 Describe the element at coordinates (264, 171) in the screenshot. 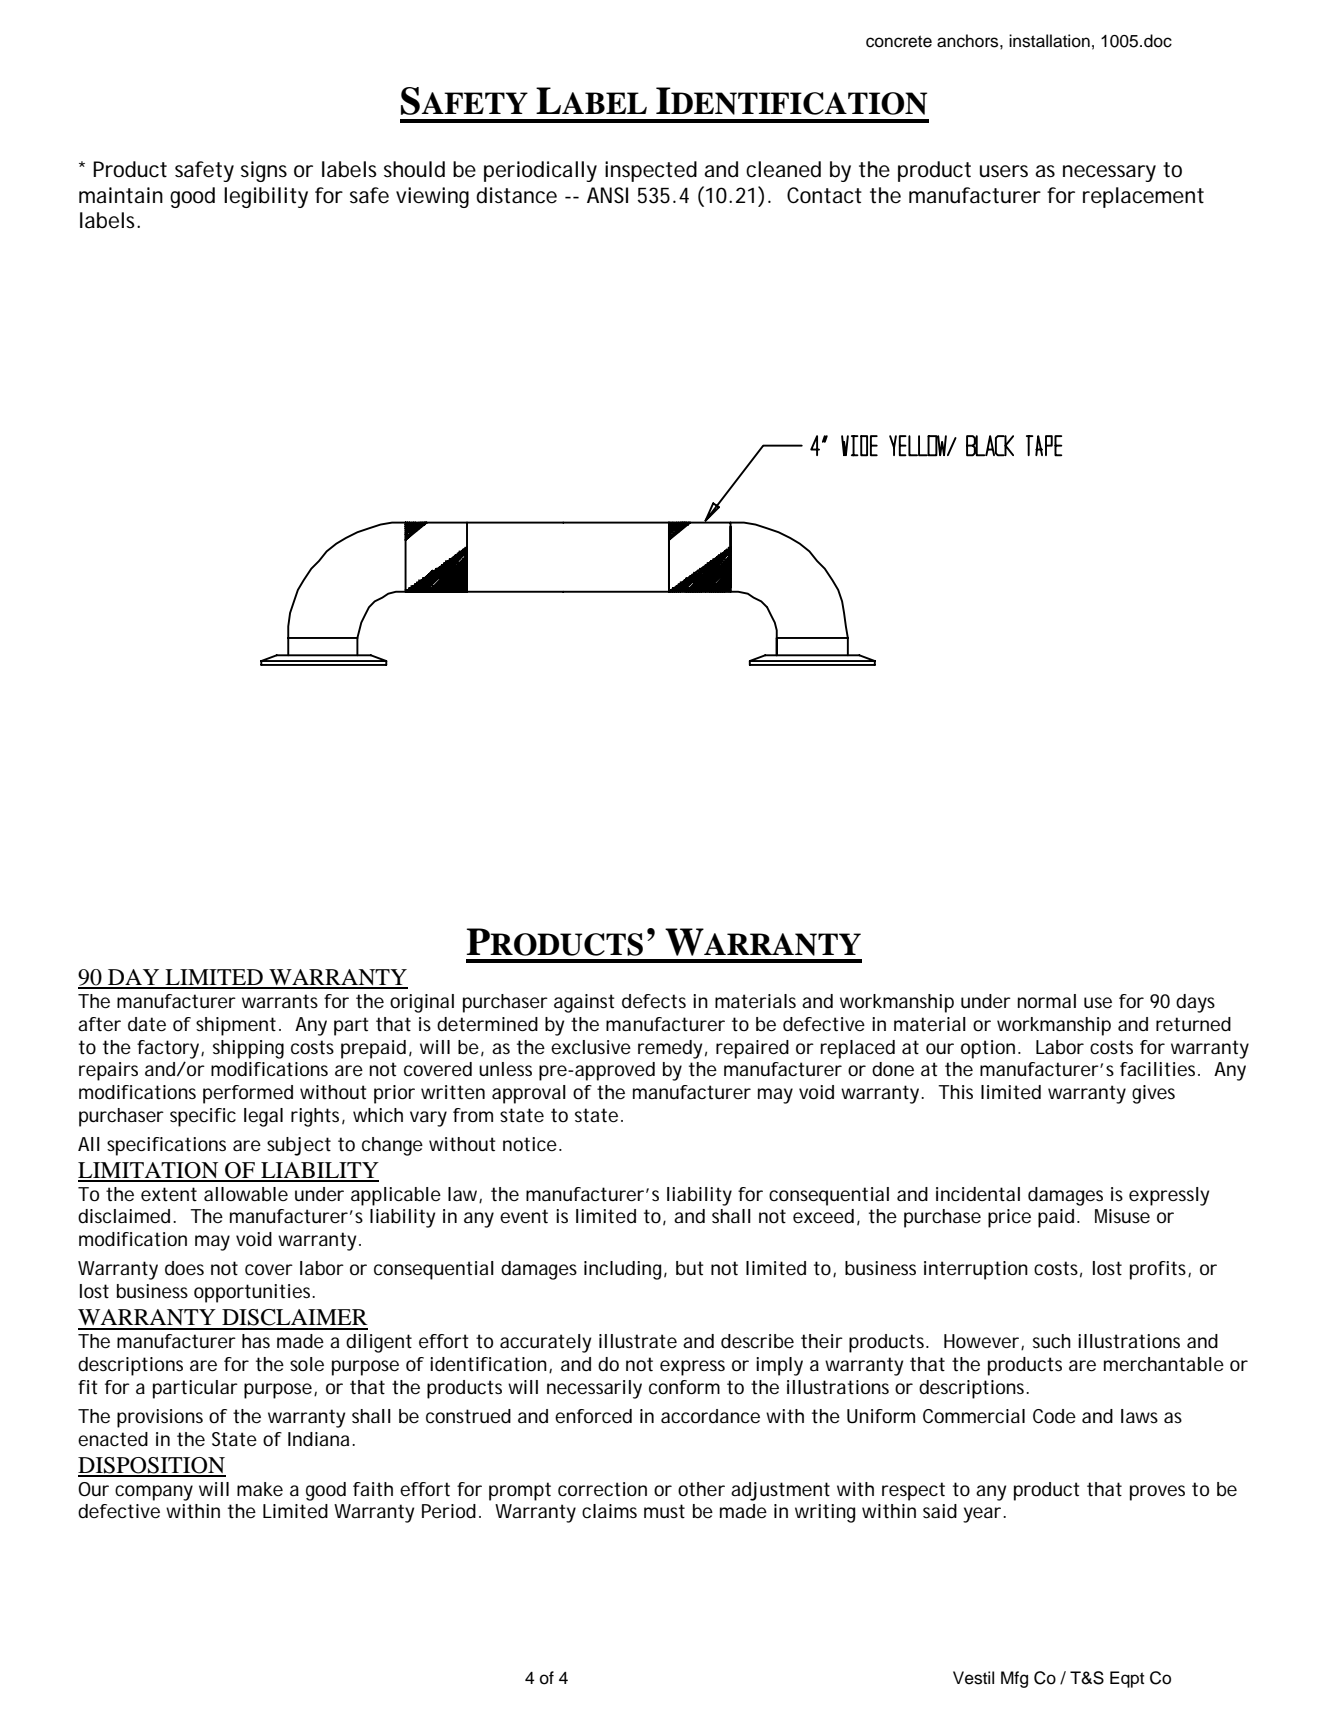

I see `signs` at that location.
